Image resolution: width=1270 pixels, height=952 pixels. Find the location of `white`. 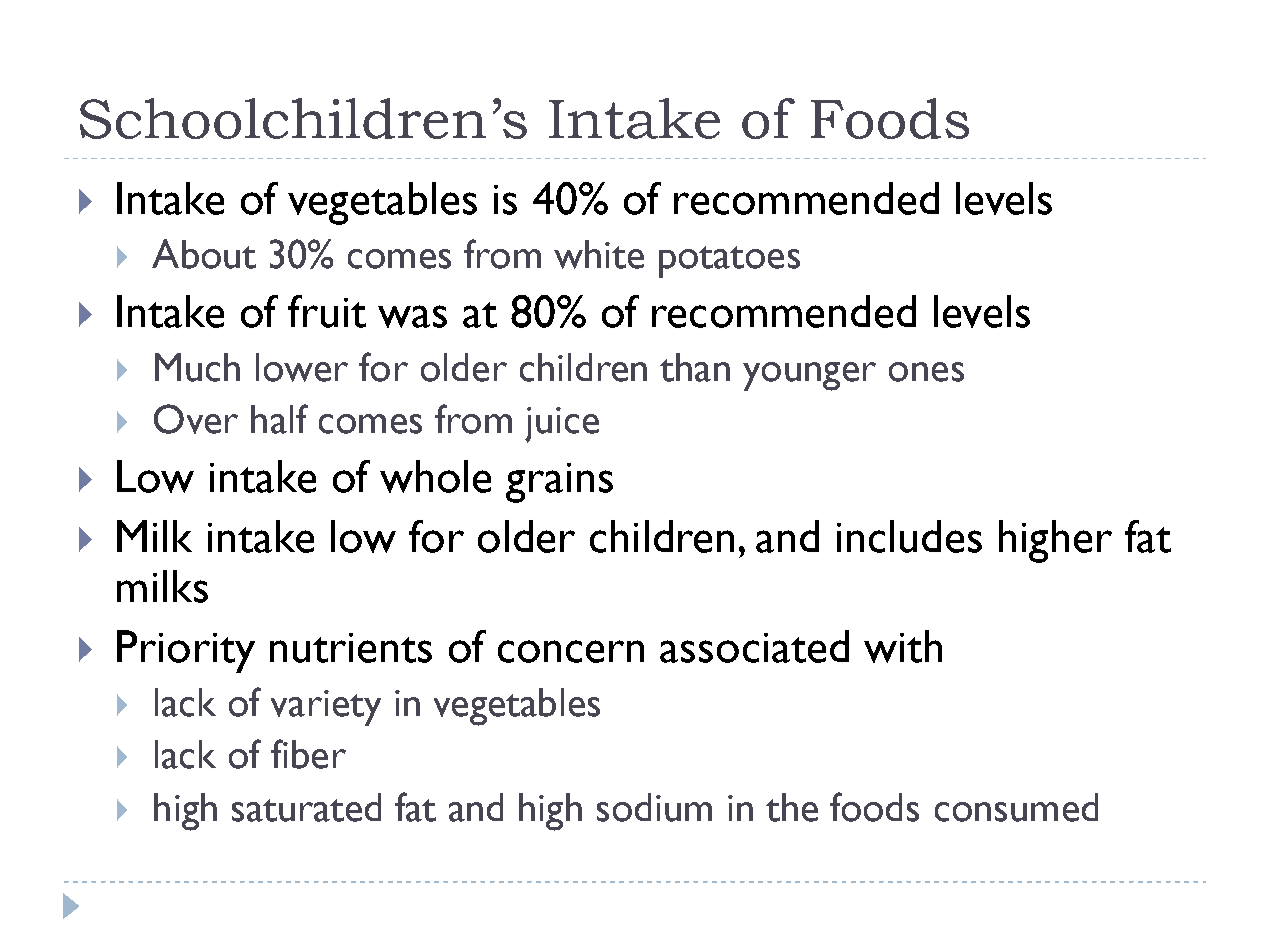

white is located at coordinates (599, 254).
